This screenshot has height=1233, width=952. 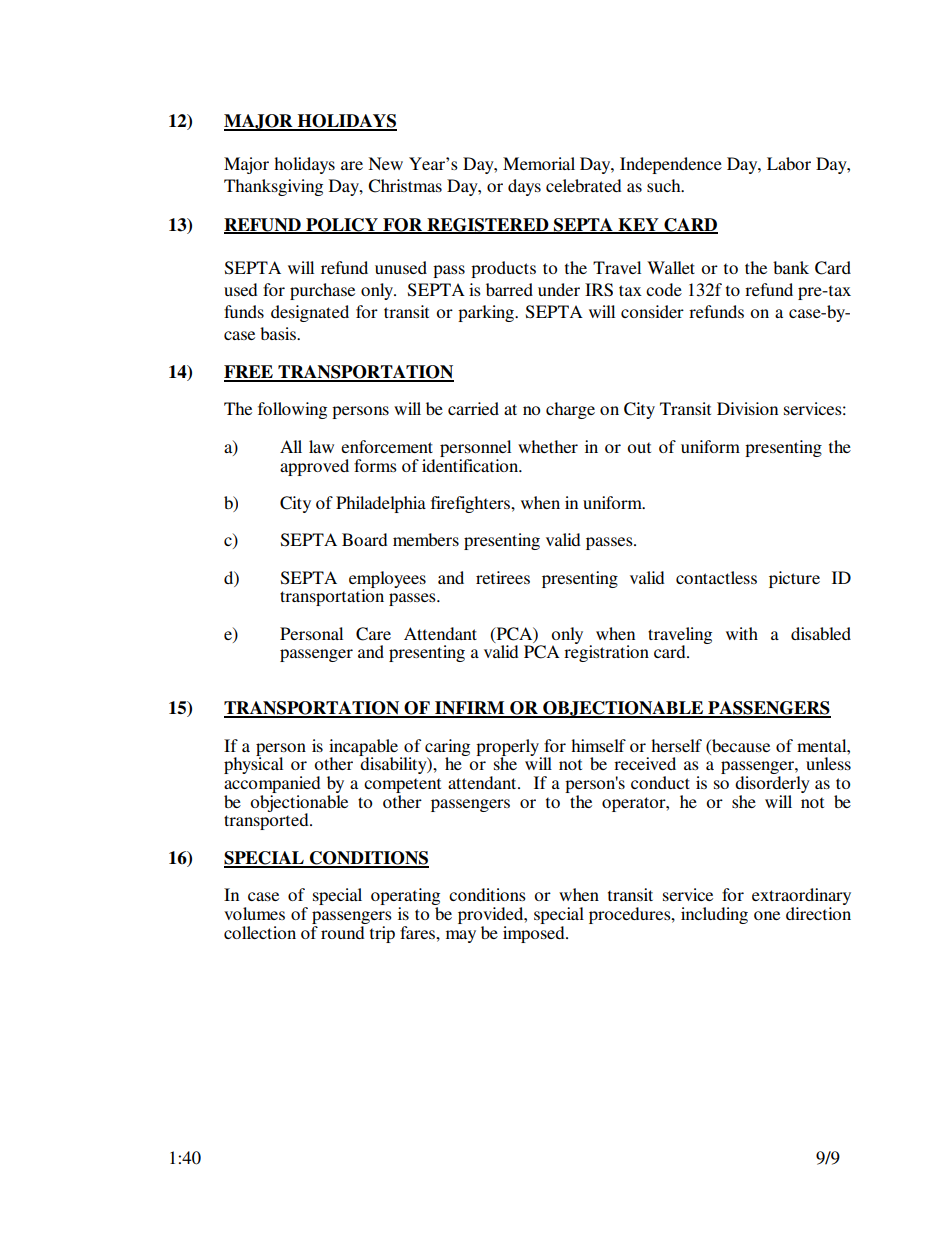 What do you see at coordinates (365, 539) in the screenshot?
I see `Board` at bounding box center [365, 539].
